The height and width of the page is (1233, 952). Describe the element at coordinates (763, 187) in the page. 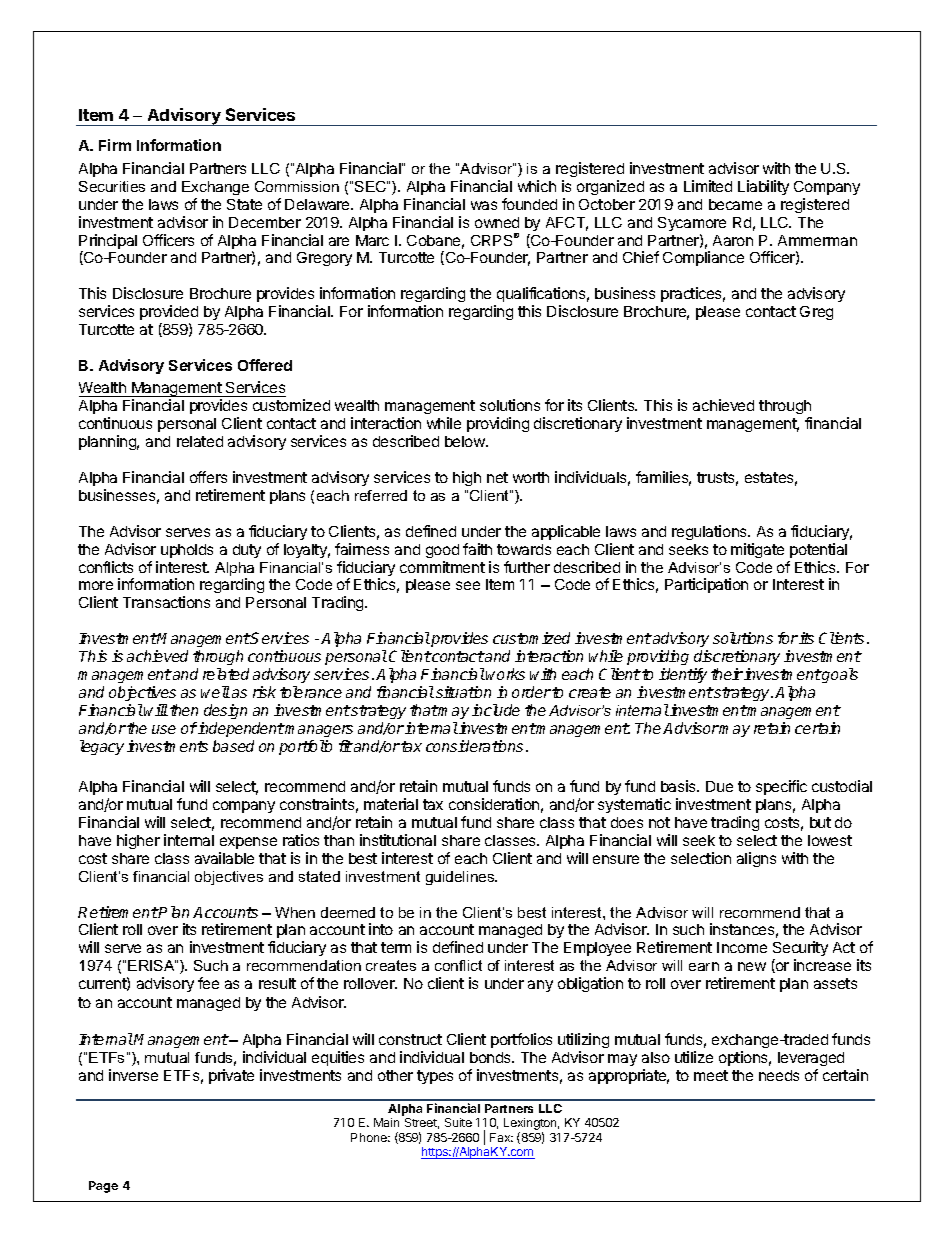

I see `Liability` at that location.
